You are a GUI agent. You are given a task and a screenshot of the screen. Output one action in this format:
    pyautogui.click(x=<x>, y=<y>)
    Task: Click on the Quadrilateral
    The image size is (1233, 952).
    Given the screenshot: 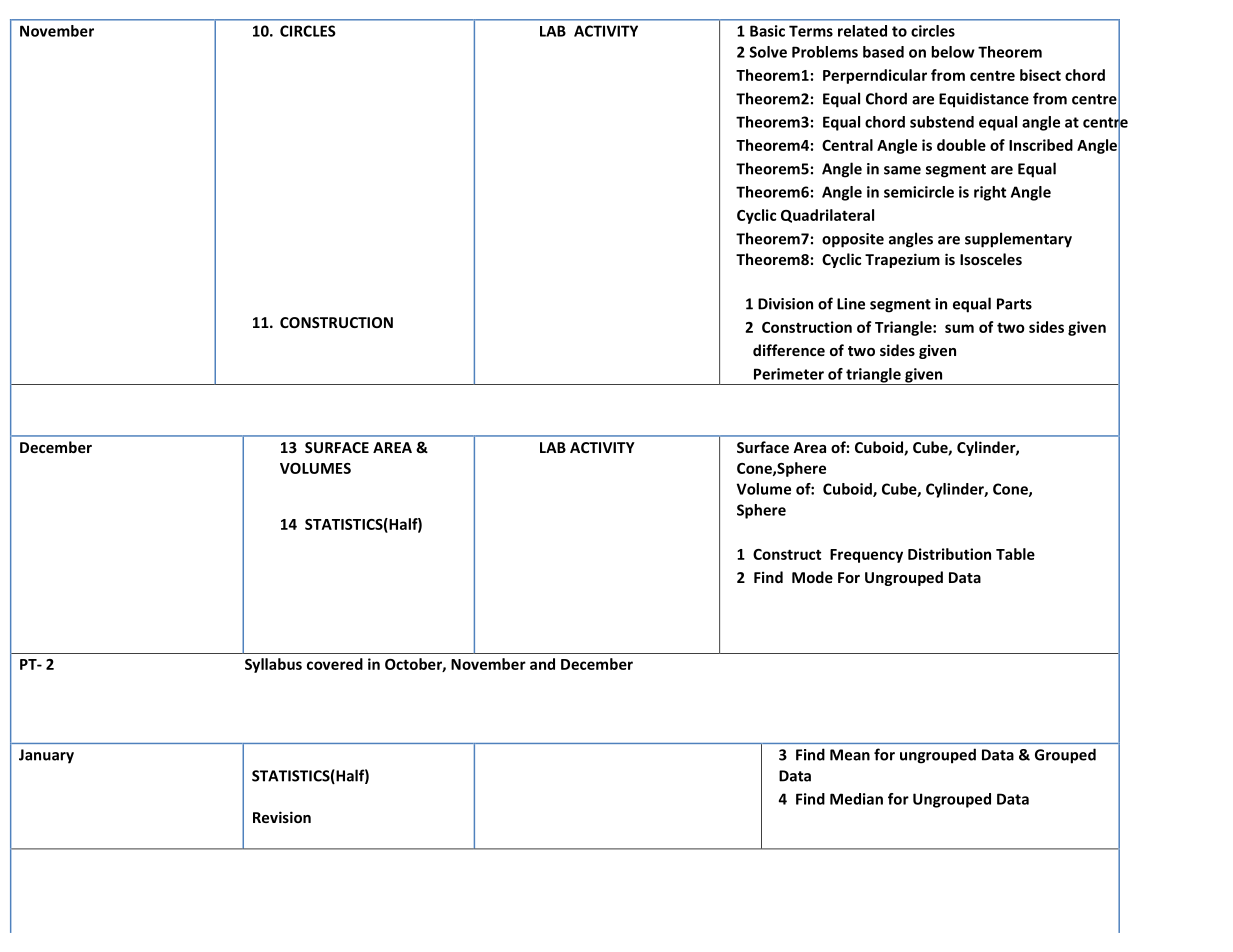 What is the action you would take?
    pyautogui.click(x=827, y=216)
